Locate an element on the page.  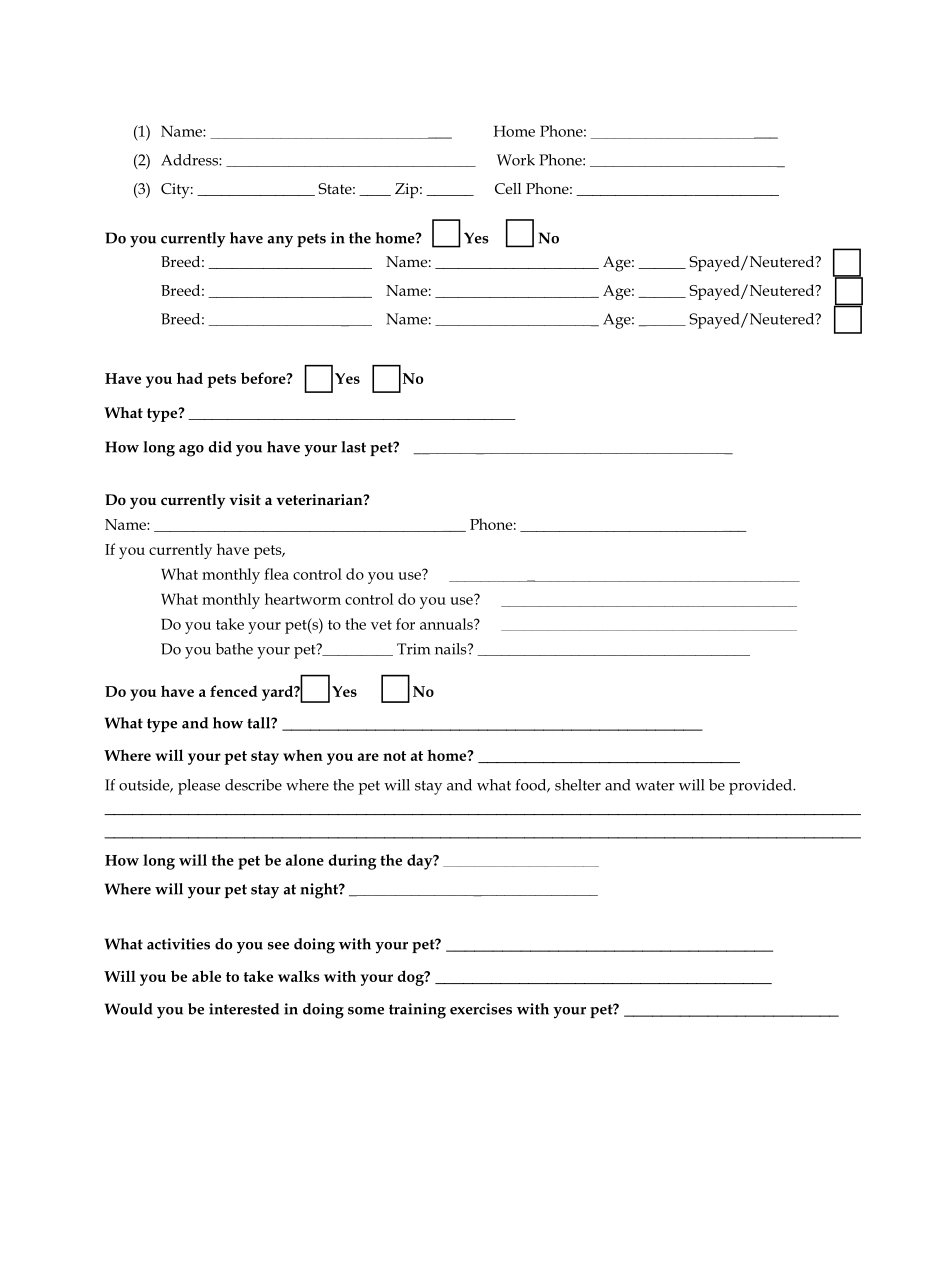
not is located at coordinates (394, 756).
